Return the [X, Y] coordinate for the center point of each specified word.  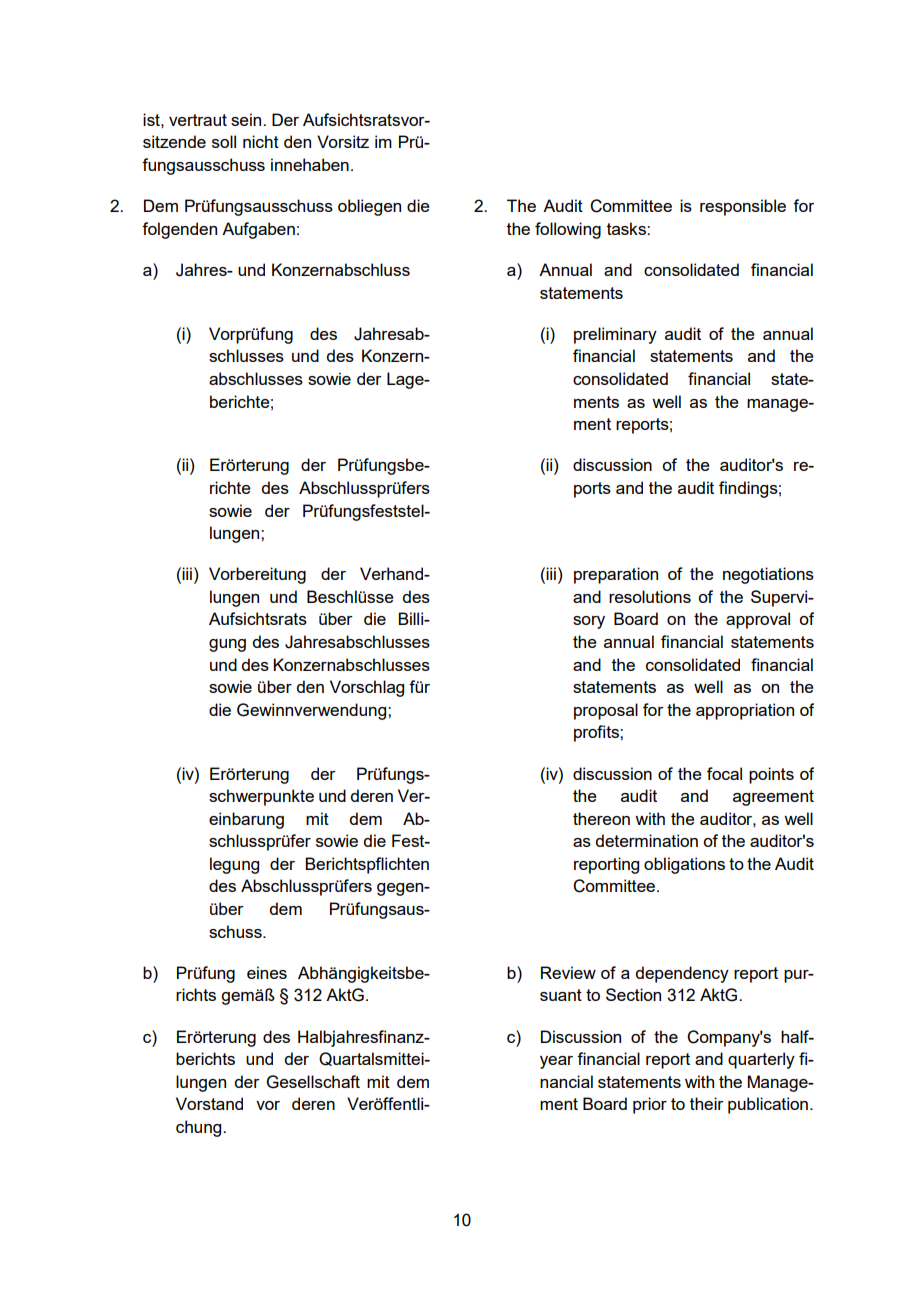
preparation [616, 575]
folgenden [179, 230]
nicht [261, 141]
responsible [743, 207]
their [707, 1103]
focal [724, 773]
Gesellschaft [313, 1082]
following [568, 230]
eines [267, 972]
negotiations [768, 575]
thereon [601, 818]
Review [568, 972]
